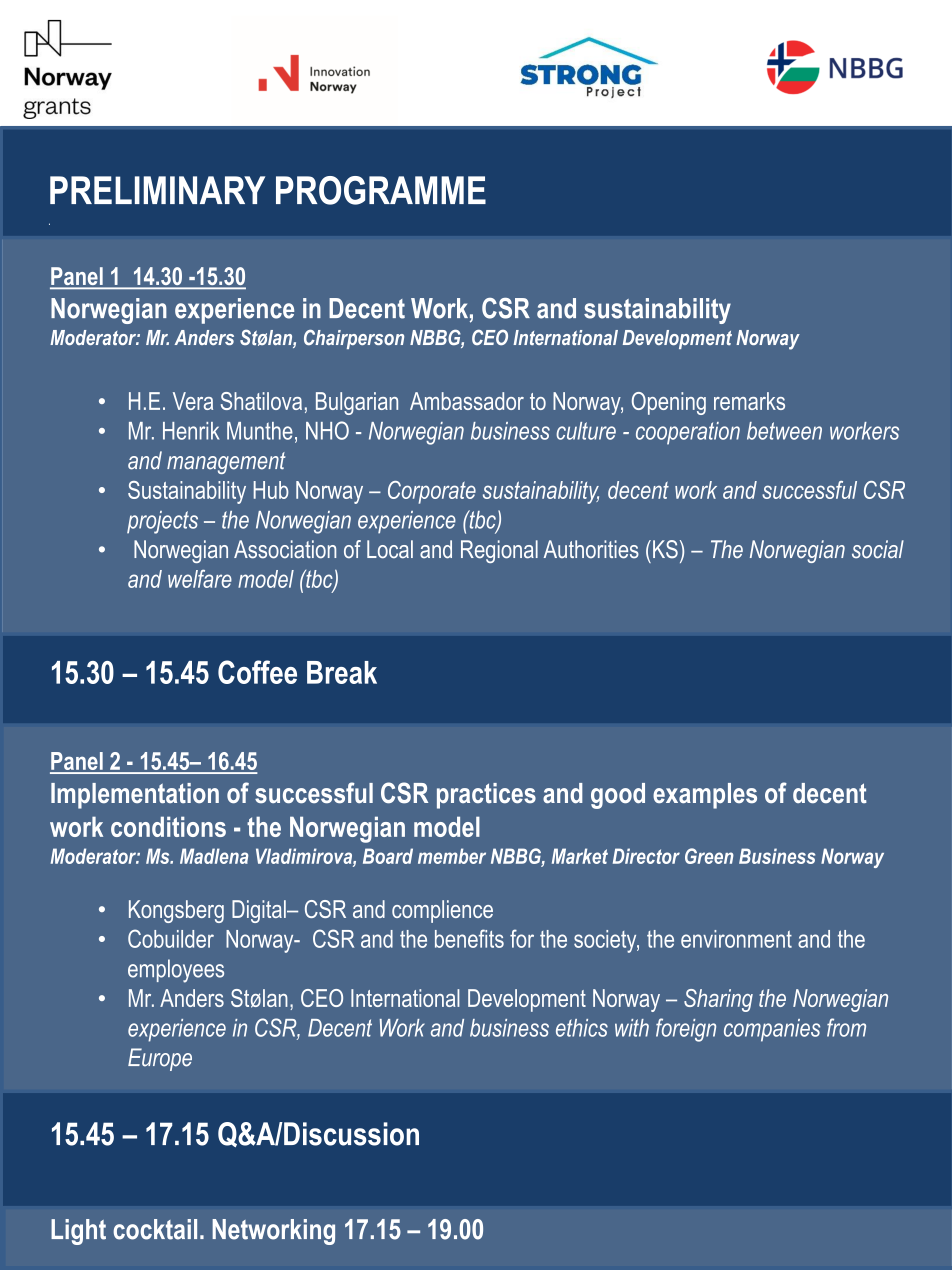 The width and height of the screenshot is (952, 1270). Describe the element at coordinates (162, 522) in the screenshot. I see `projects` at that location.
